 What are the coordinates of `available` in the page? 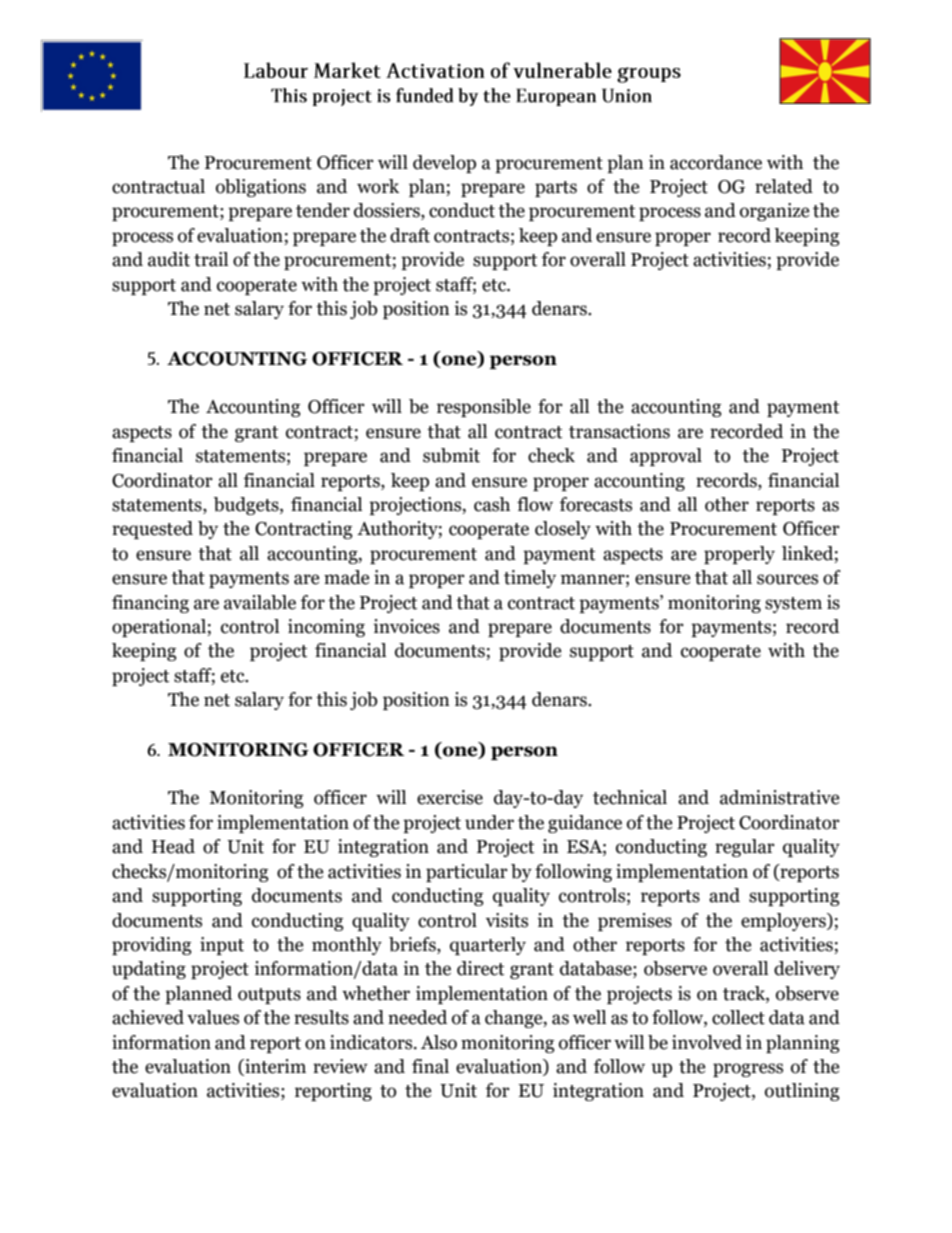 It's located at (260, 602).
